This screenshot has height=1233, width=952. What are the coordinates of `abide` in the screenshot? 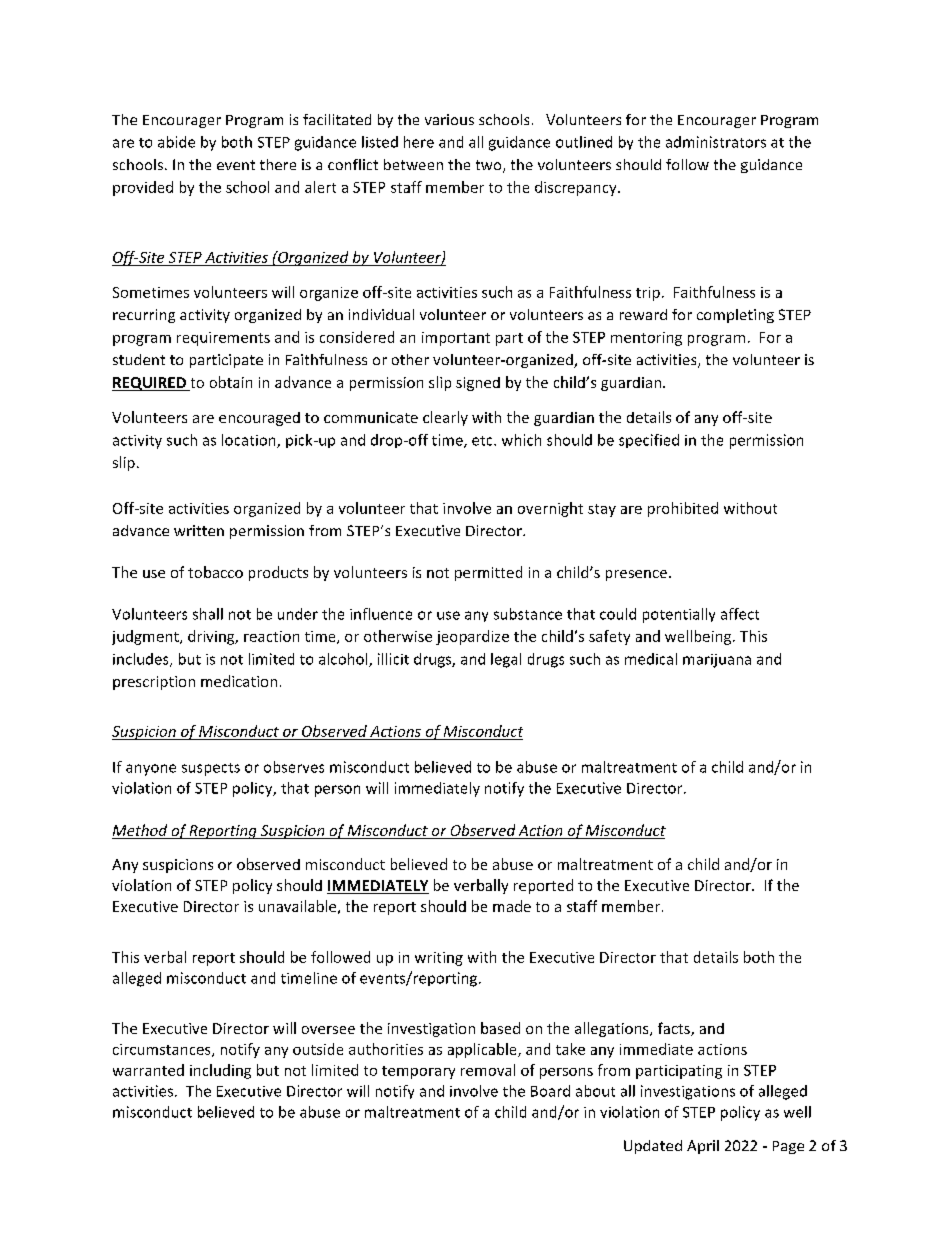 It's located at (176, 142).
